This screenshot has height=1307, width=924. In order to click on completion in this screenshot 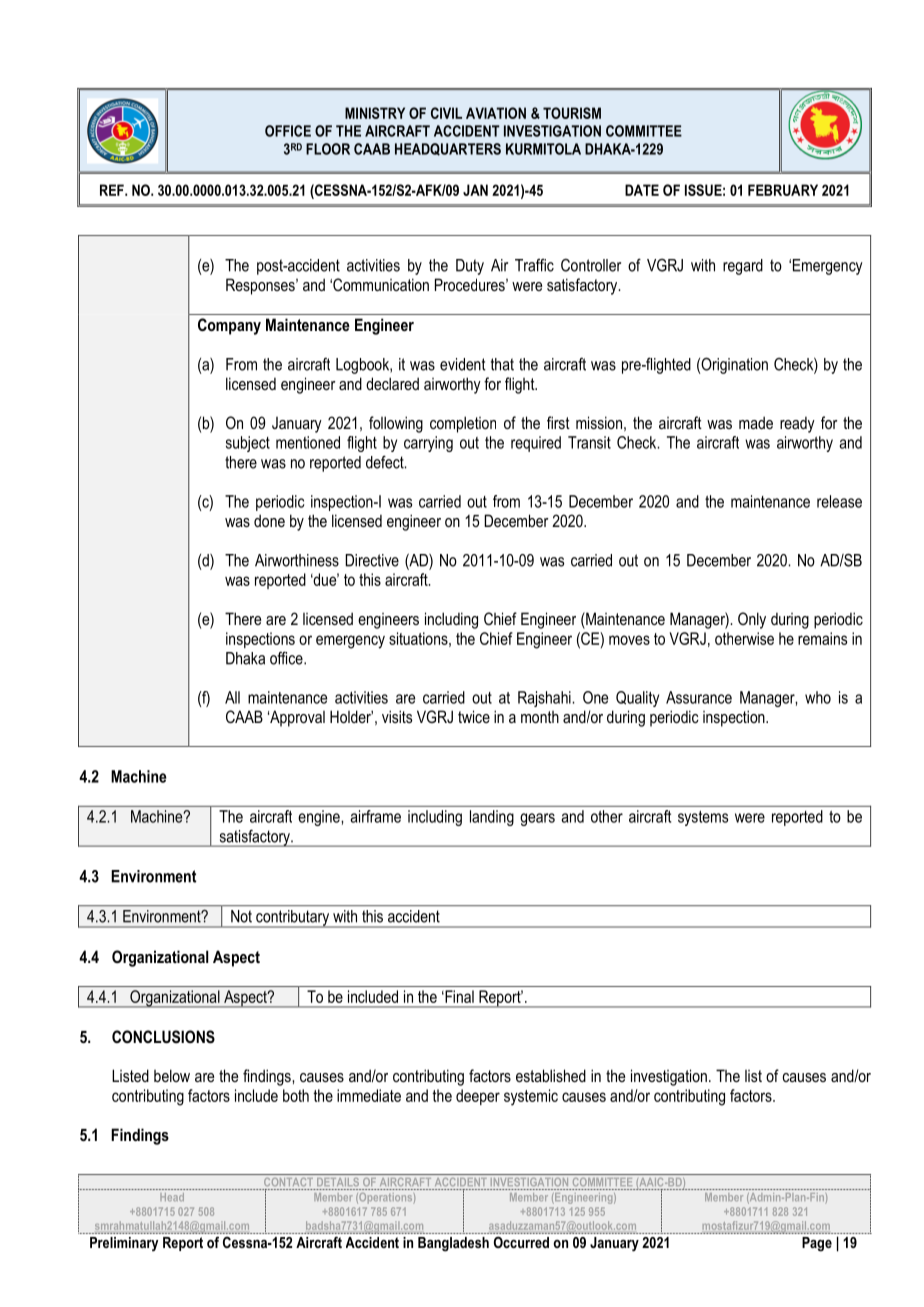, I will do `click(463, 424)`.
